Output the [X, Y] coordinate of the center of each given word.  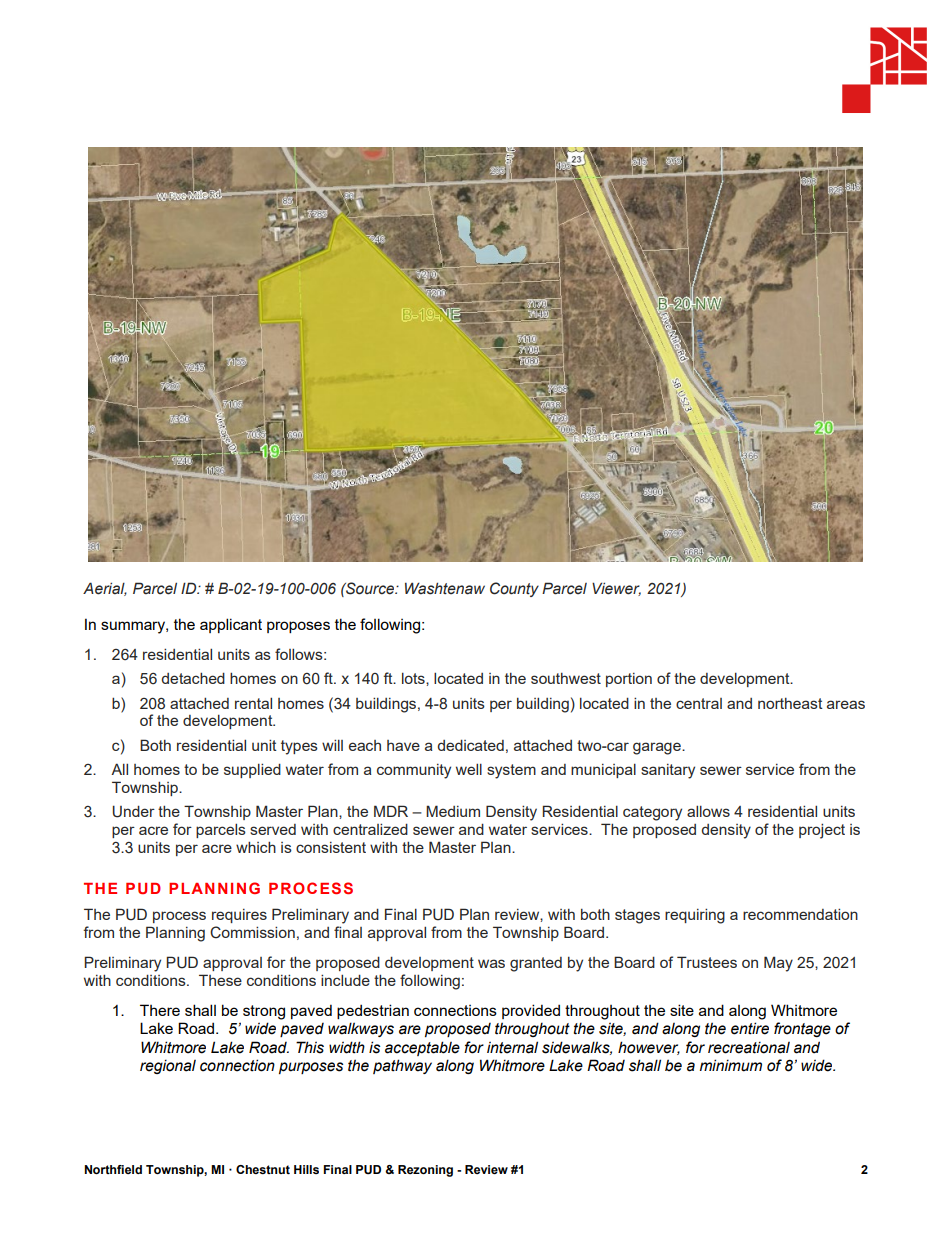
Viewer [616, 589]
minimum [731, 1065]
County [514, 589]
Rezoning [425, 1171]
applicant [231, 625]
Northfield [113, 1169]
